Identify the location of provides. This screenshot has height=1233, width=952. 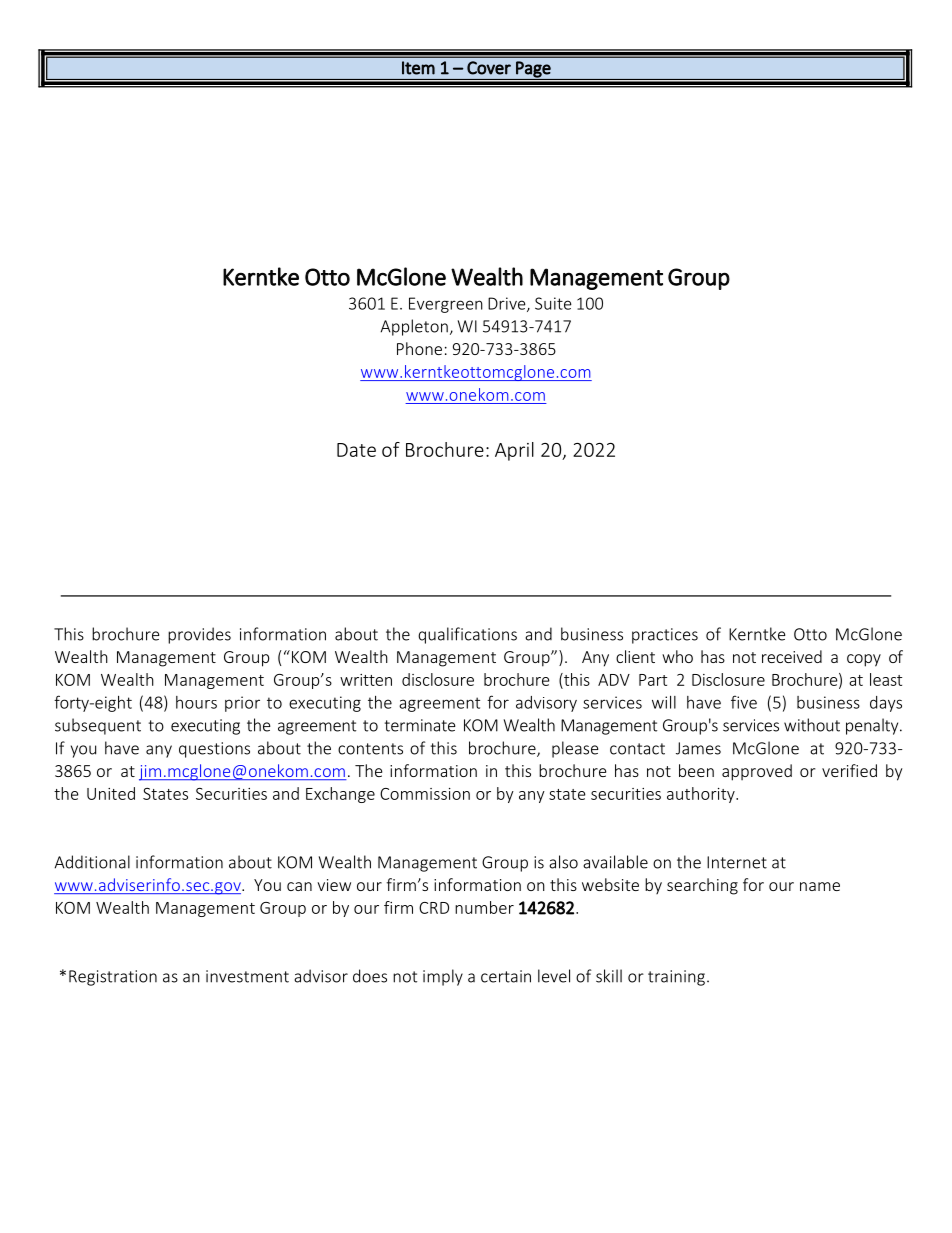
(199, 635).
